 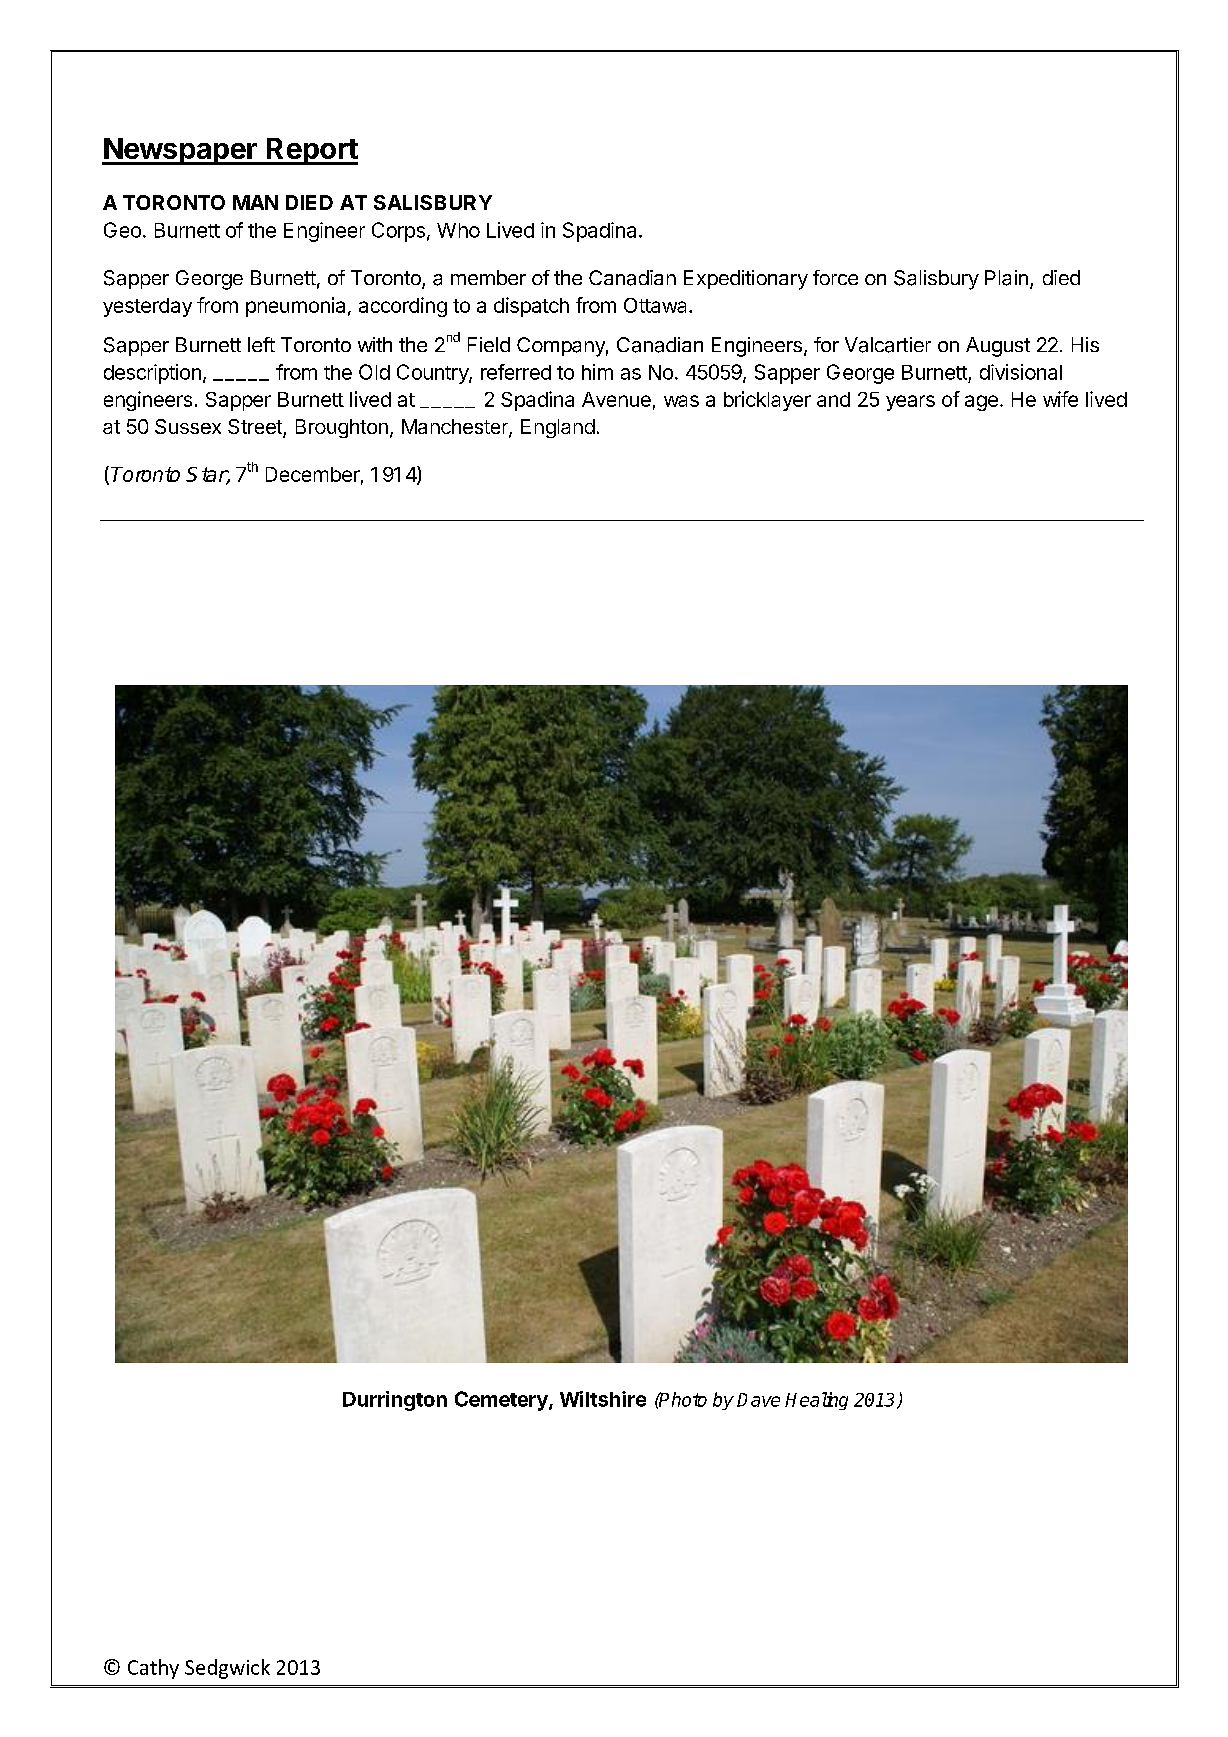 I want to click on Street, so click(x=256, y=428).
